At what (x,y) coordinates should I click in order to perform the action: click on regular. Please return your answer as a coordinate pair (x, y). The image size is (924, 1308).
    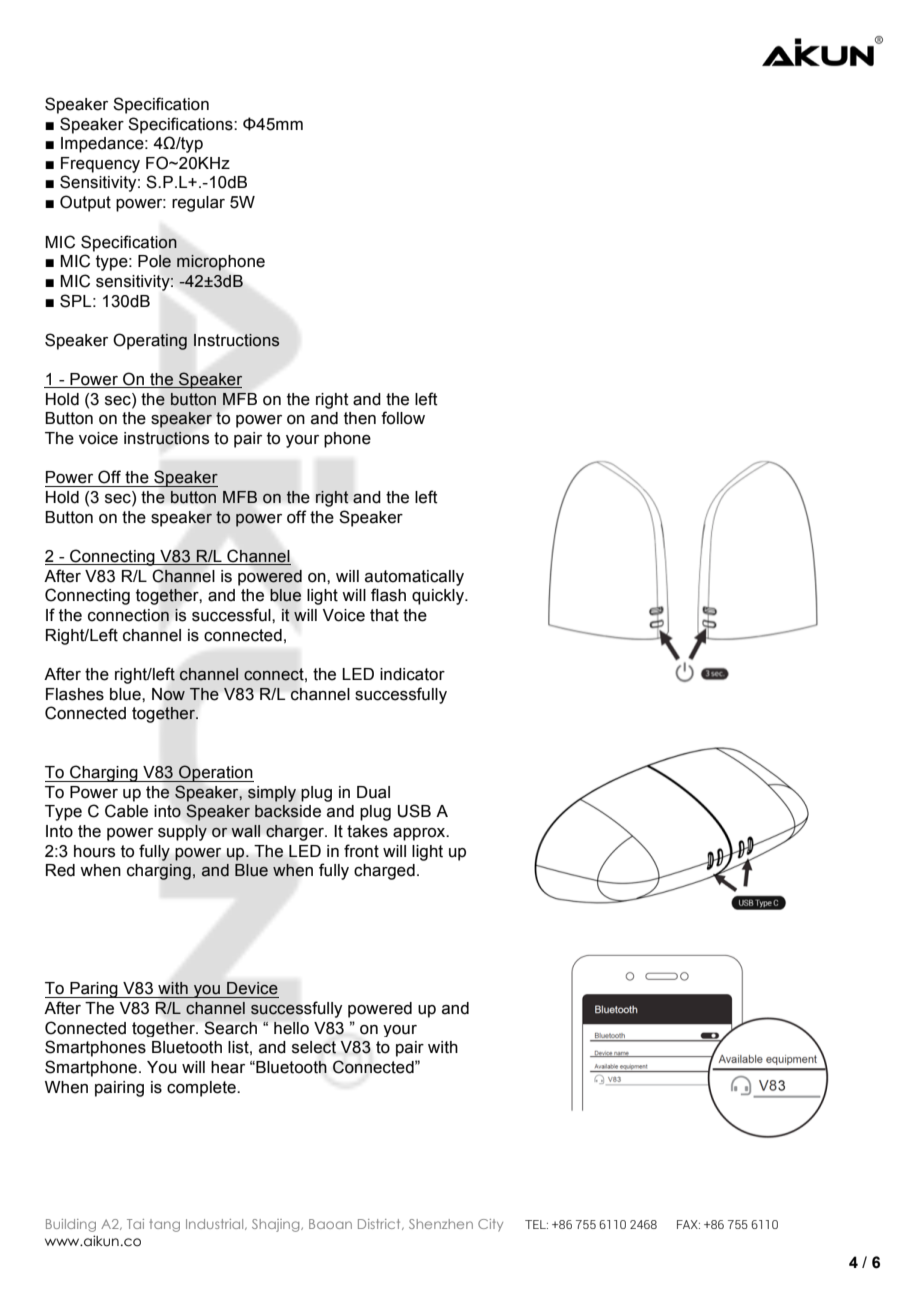
    Looking at the image, I should click on (198, 204).
